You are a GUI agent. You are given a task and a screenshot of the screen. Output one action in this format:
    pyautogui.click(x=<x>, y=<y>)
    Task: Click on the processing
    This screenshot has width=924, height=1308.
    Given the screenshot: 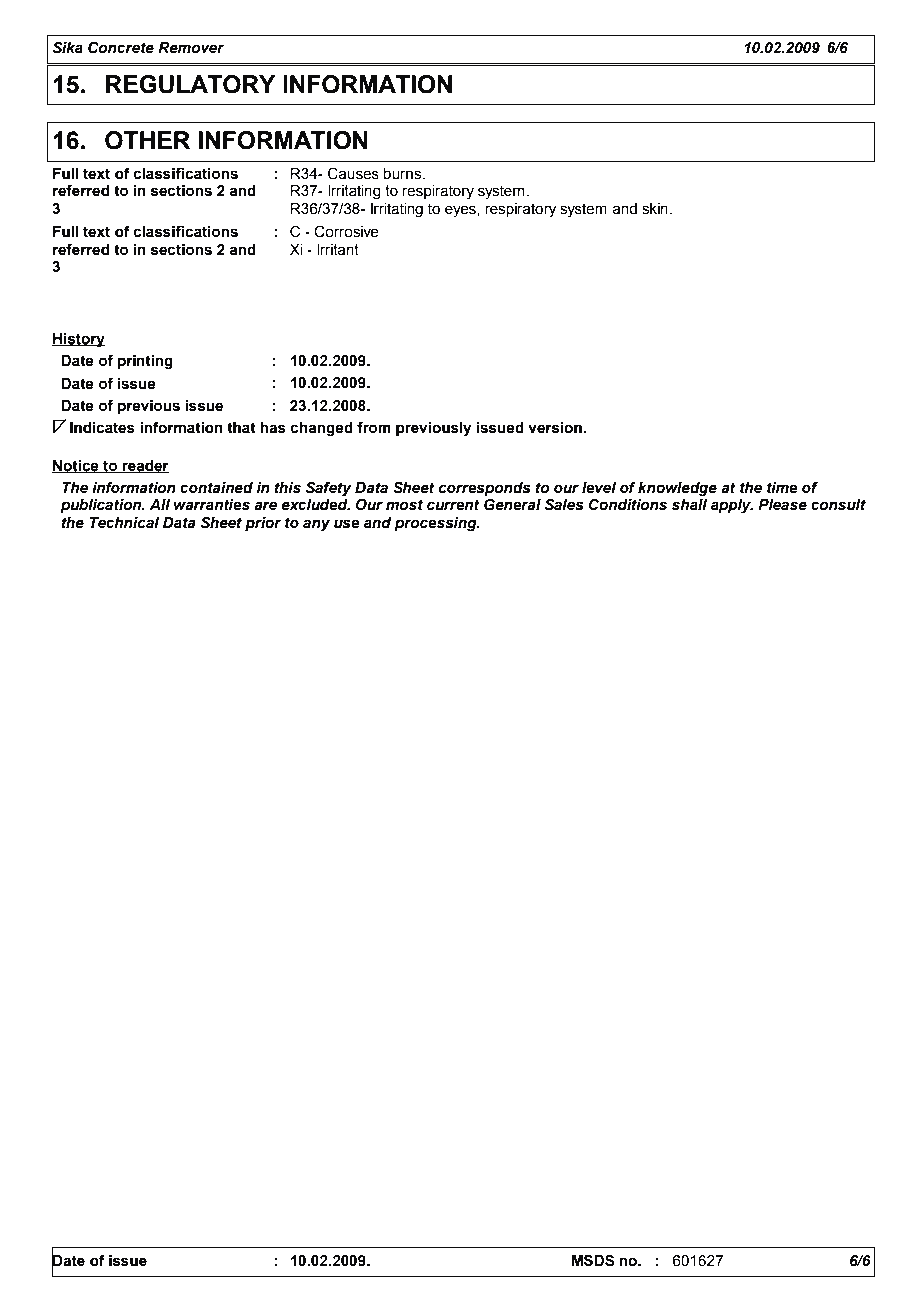 What is the action you would take?
    pyautogui.click(x=436, y=524)
